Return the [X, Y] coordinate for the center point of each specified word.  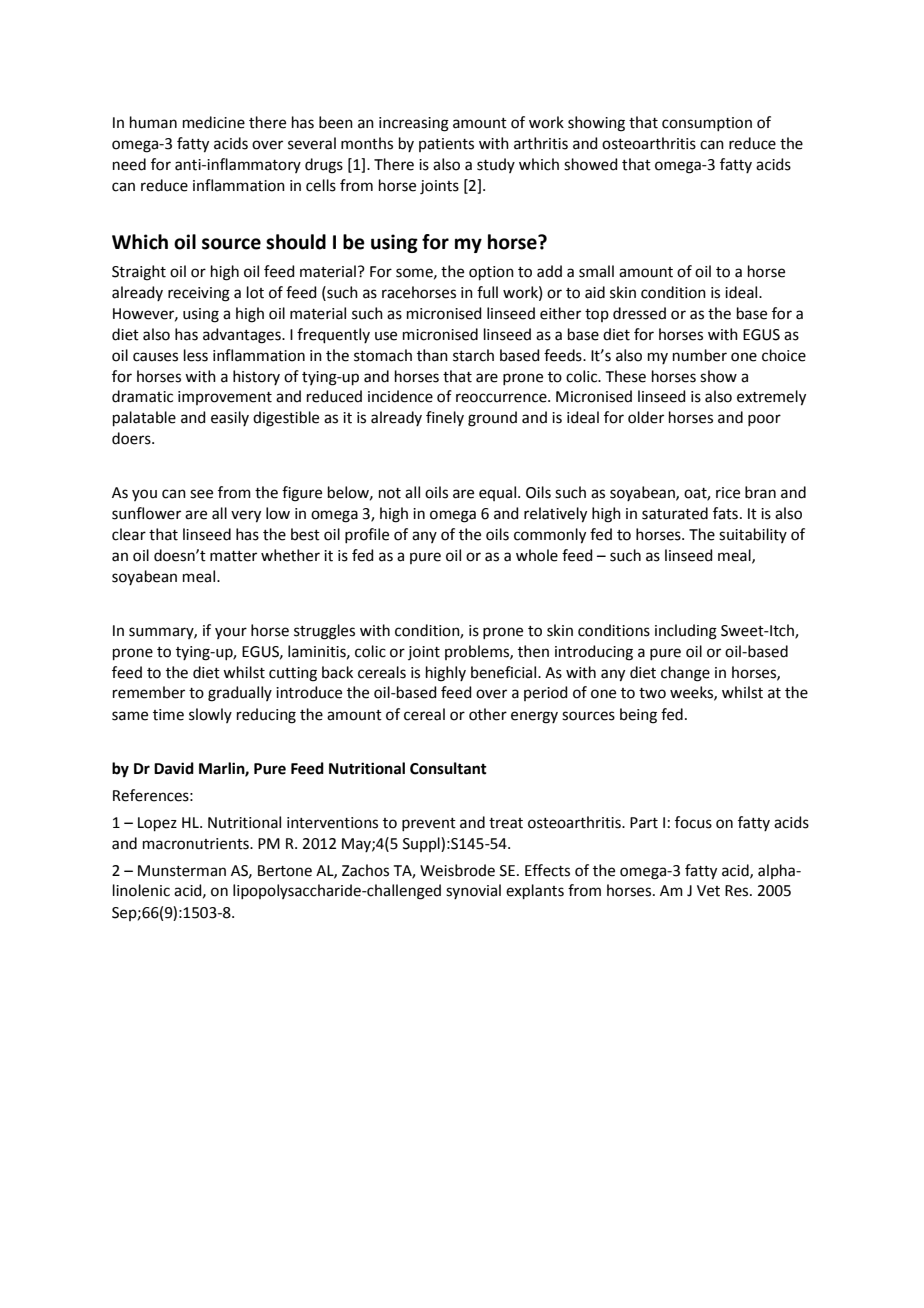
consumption [707, 124]
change [685, 674]
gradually [240, 694]
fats [725, 513]
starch [473, 355]
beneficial [505, 672]
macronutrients [197, 844]
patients [446, 145]
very [246, 516]
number [700, 355]
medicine [214, 122]
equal [499, 493]
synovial [473, 891]
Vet [708, 891]
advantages [243, 336]
